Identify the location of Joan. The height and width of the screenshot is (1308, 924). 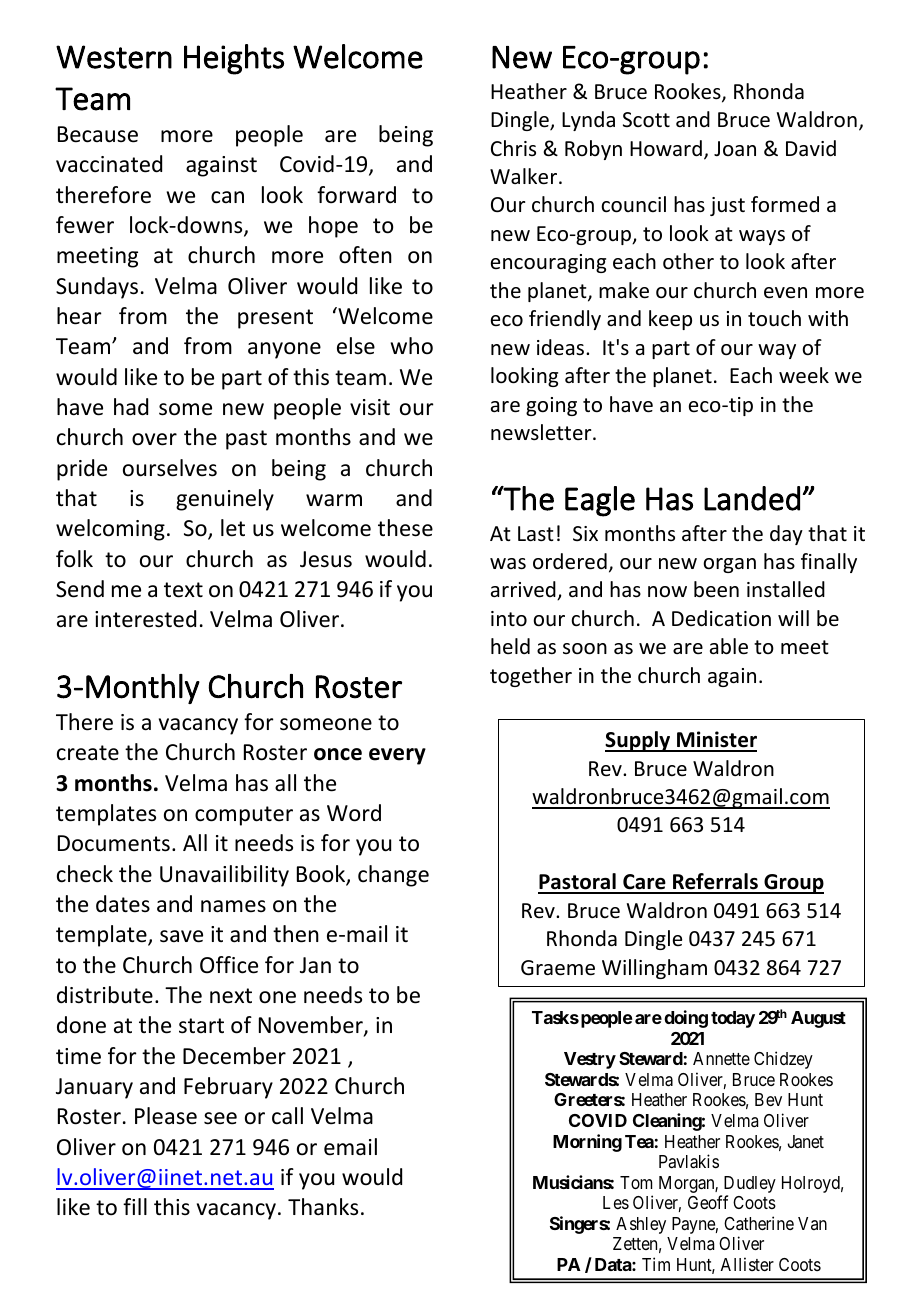
(735, 148).
